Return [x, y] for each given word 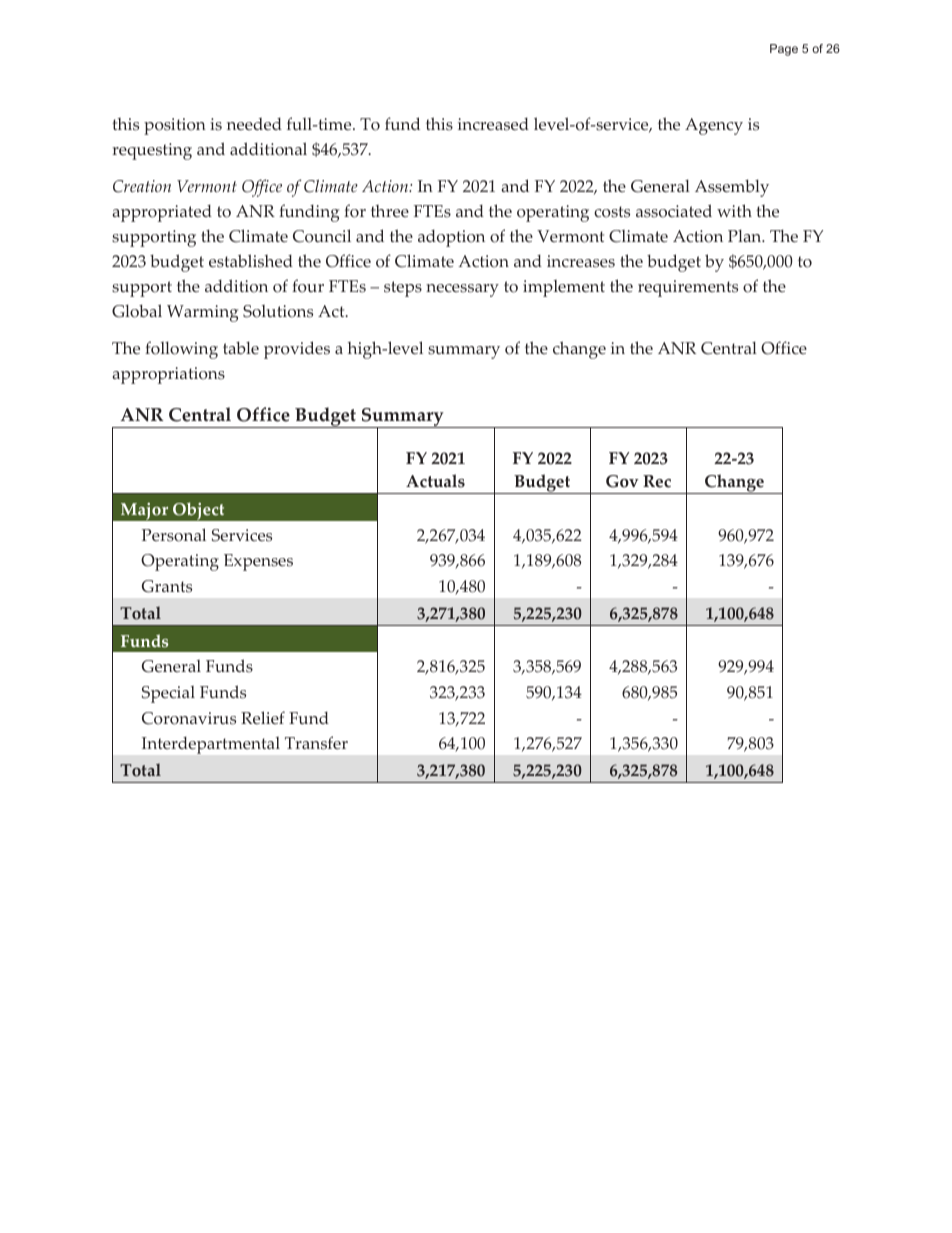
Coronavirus [189, 718]
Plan [746, 235]
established [251, 261]
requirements [688, 288]
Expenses [258, 562]
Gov [622, 481]
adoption [451, 238]
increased [493, 124]
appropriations [168, 375]
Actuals [435, 481]
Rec [657, 481]
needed [254, 124]
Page [784, 50]
